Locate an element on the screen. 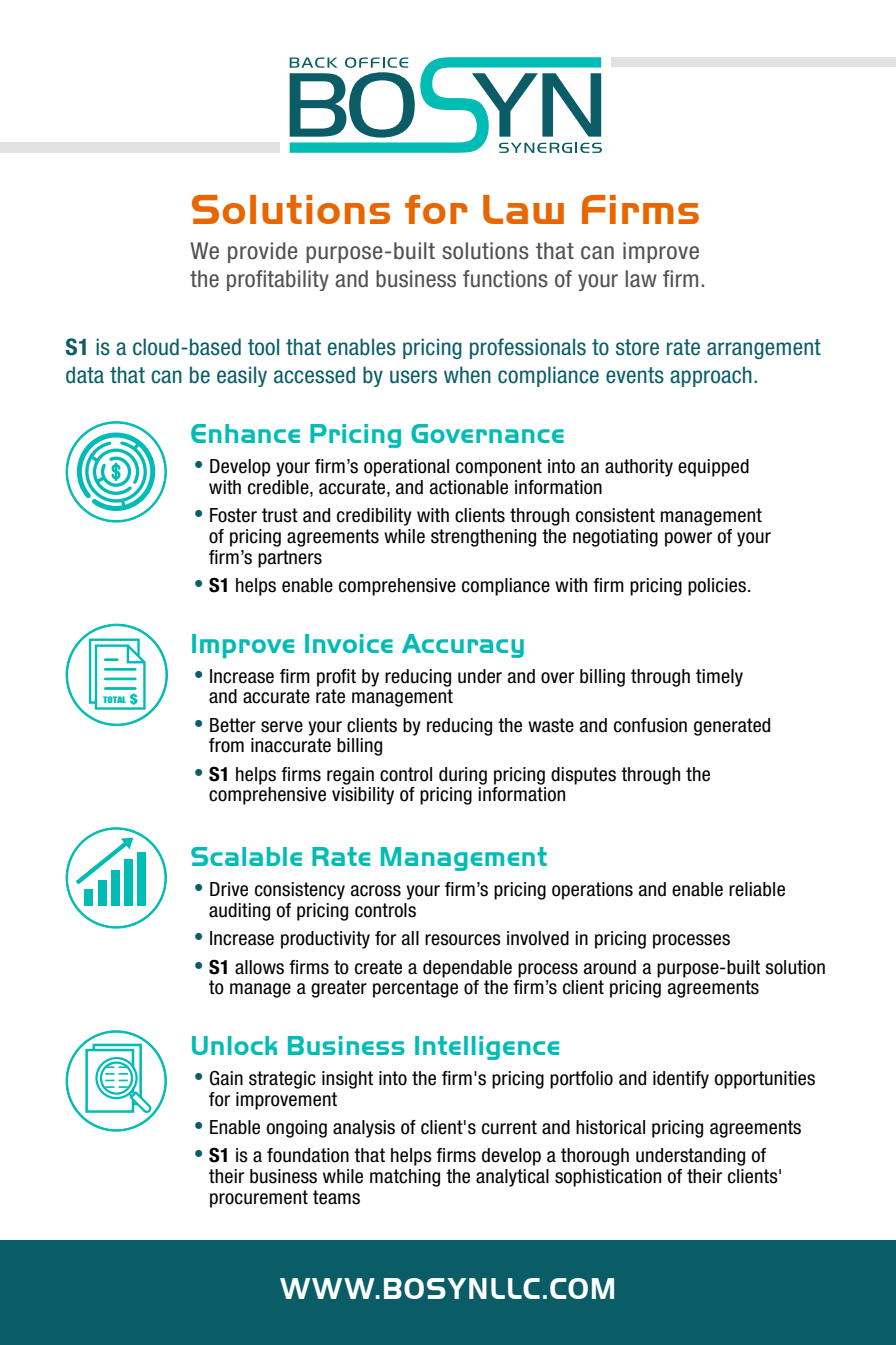 The height and width of the screenshot is (1345, 896). confusion is located at coordinates (650, 725).
